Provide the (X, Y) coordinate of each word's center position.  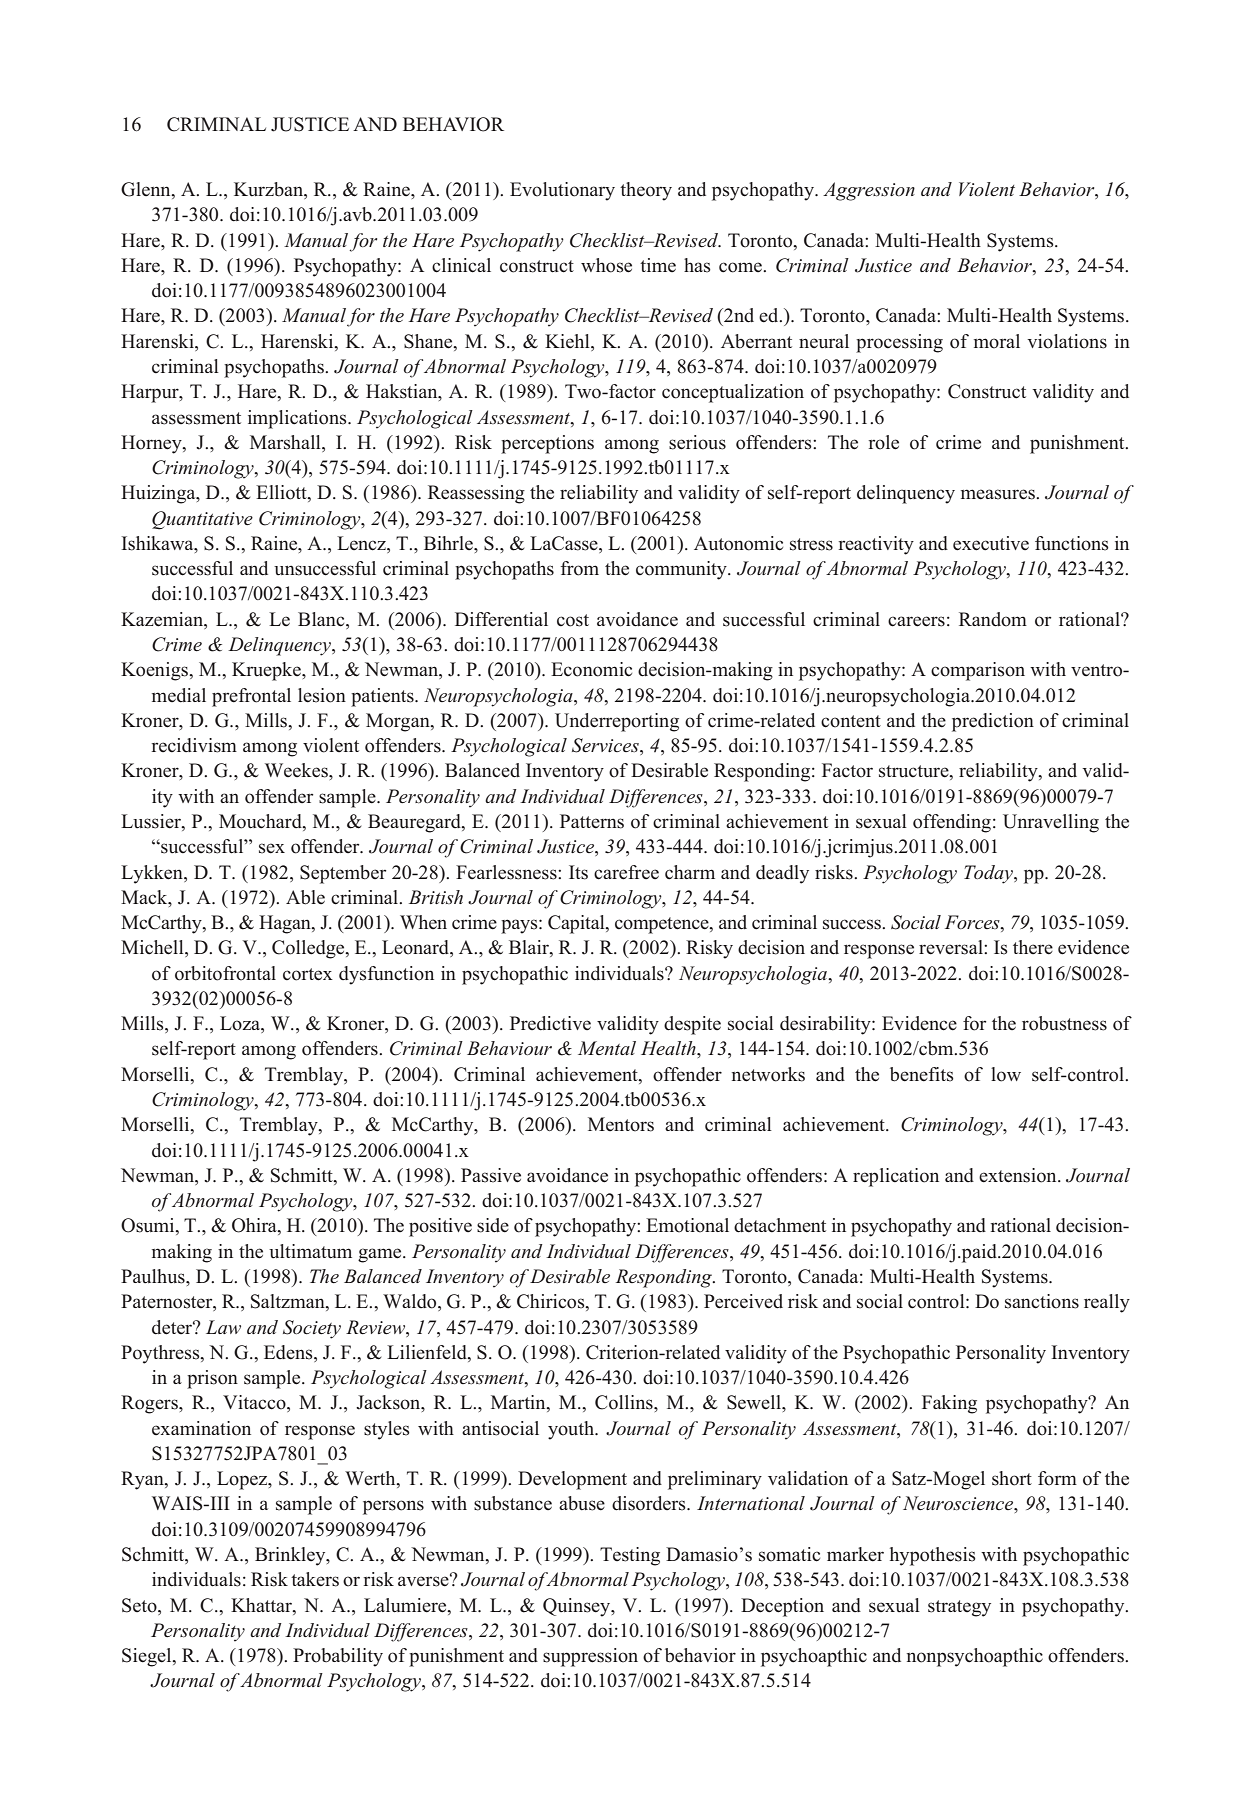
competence (663, 925)
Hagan (286, 924)
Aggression (869, 191)
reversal (952, 947)
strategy (959, 1608)
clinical (461, 265)
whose (606, 265)
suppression (590, 1657)
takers (315, 1579)
